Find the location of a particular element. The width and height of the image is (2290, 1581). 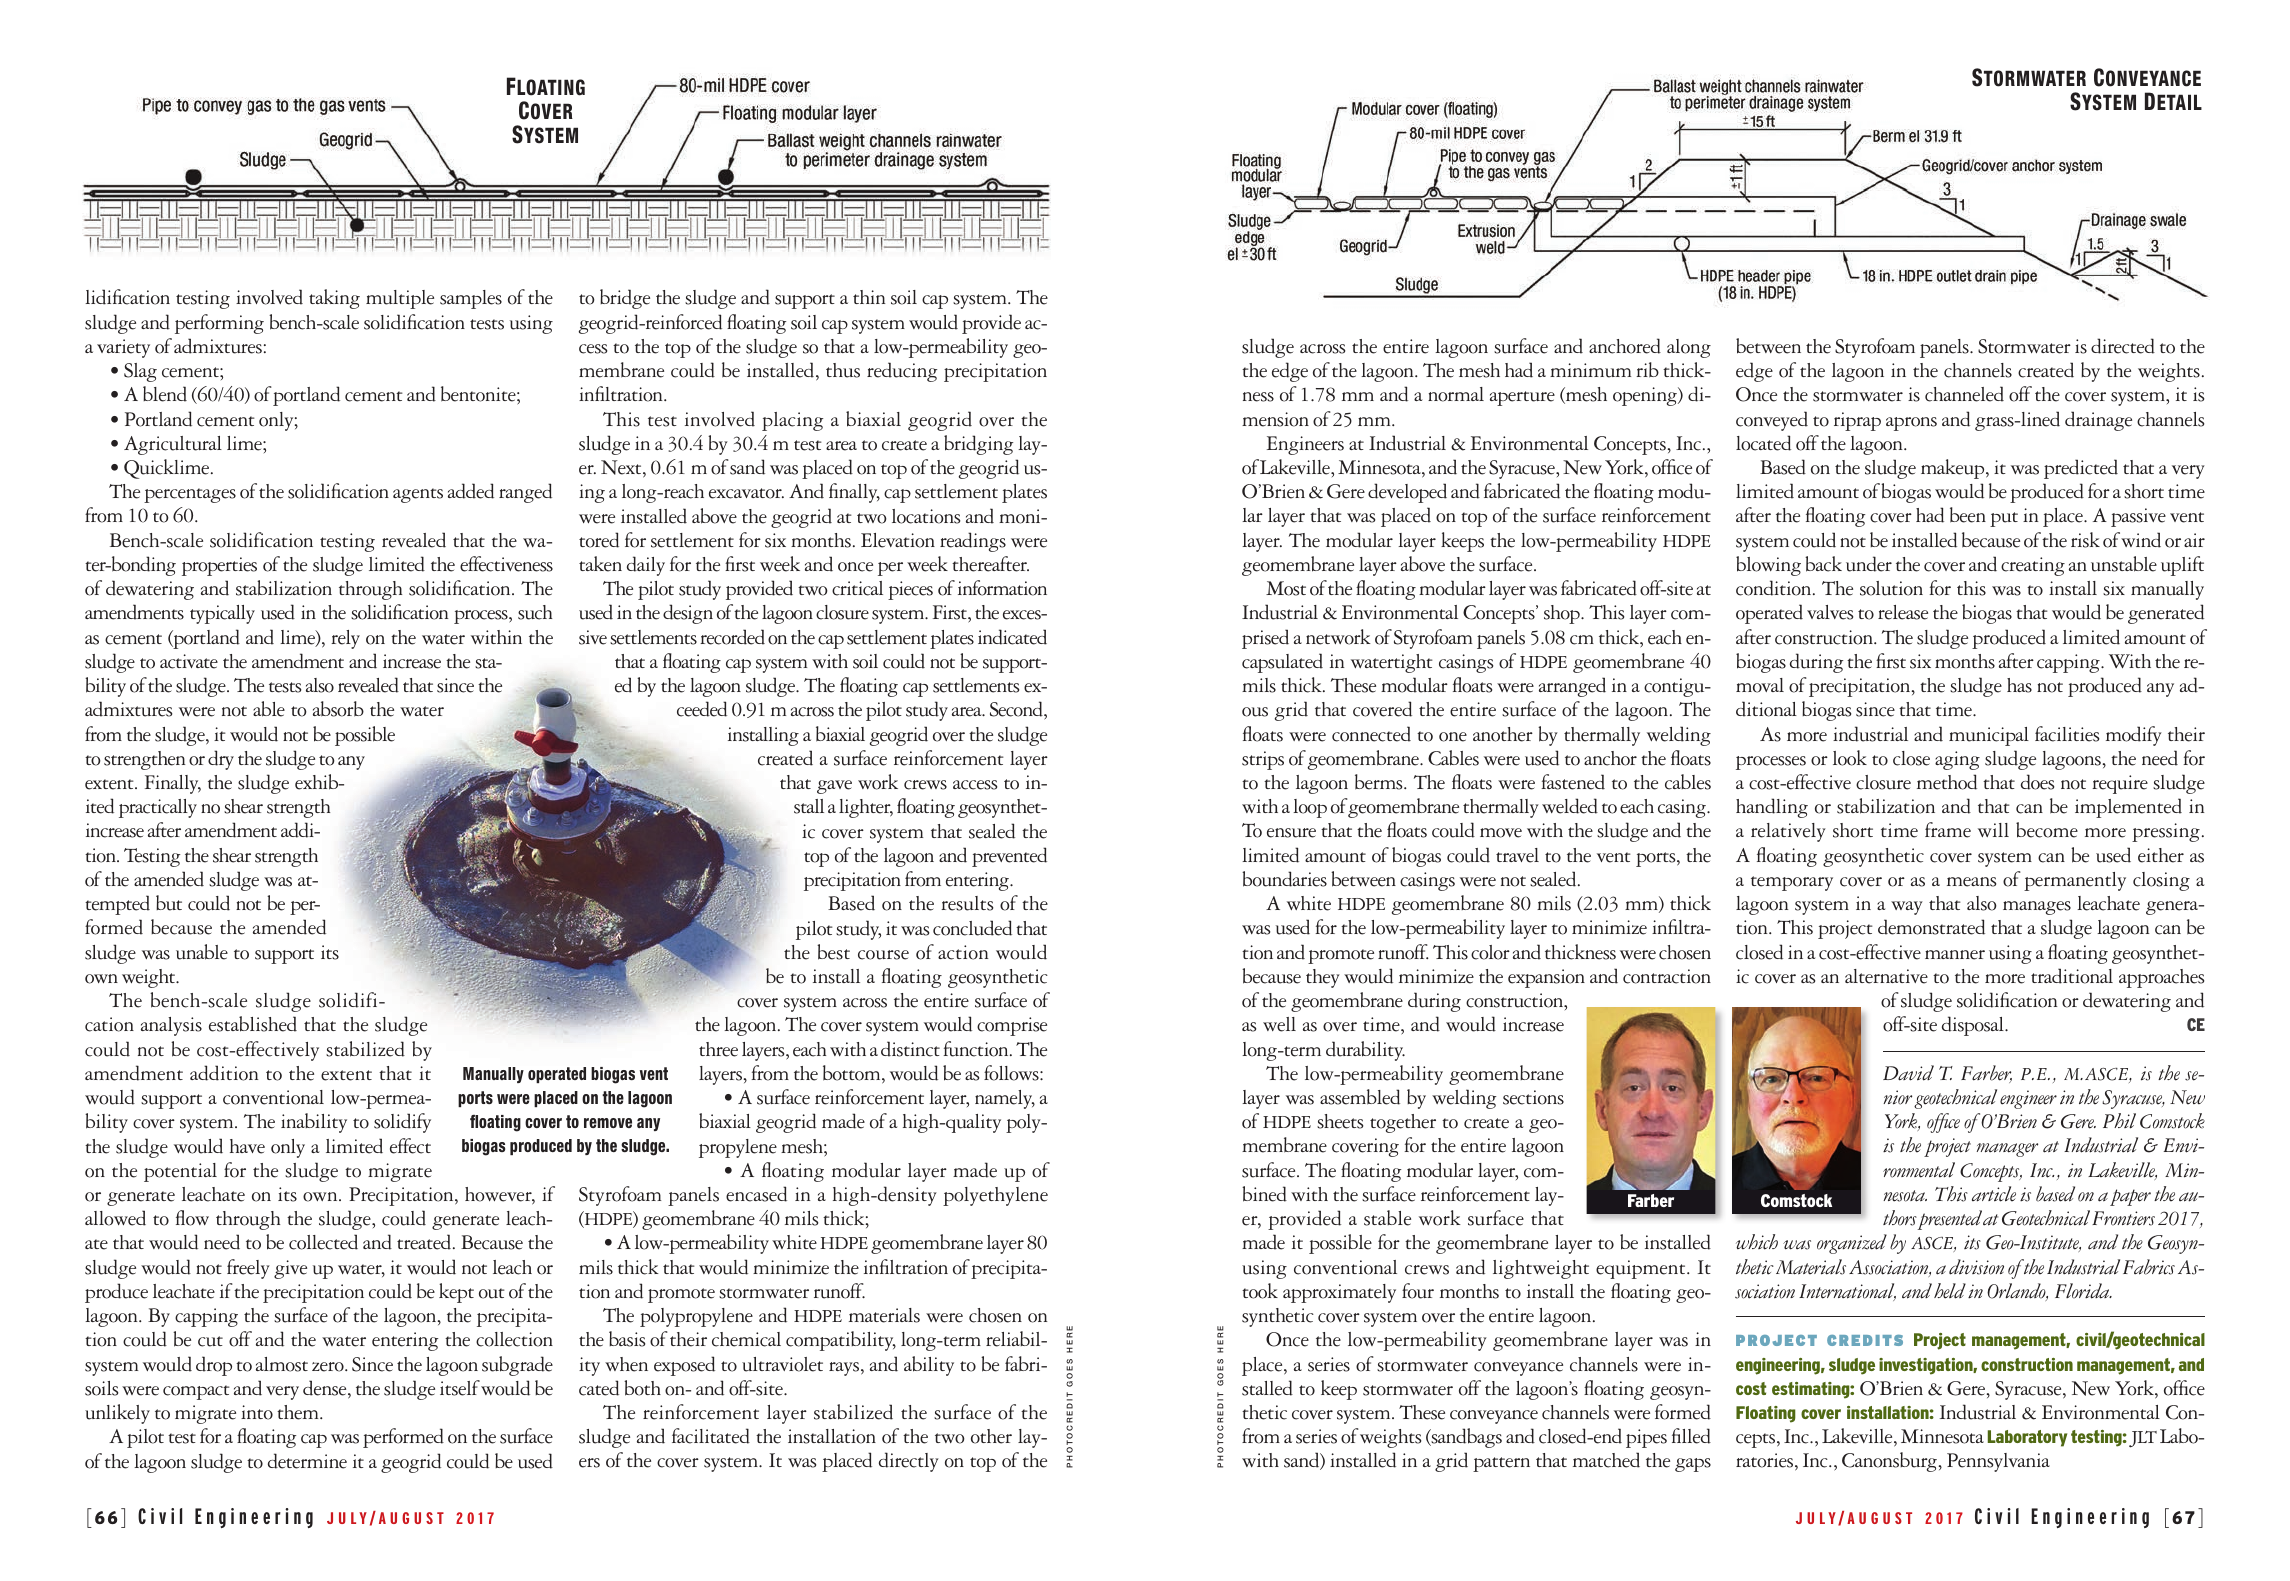

means is located at coordinates (1971, 882).
